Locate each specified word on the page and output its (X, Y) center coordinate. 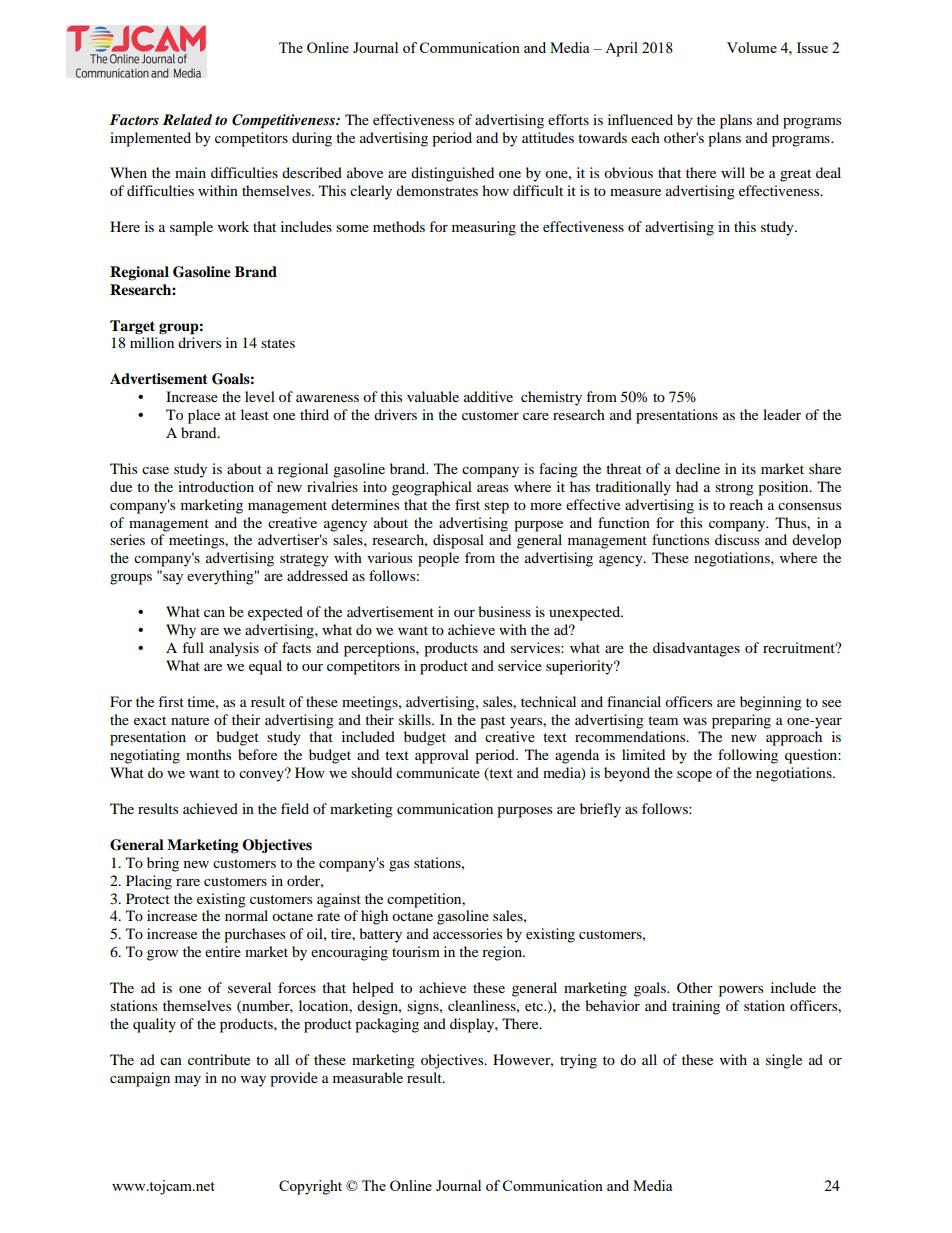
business (504, 611)
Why (181, 631)
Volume (752, 47)
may (188, 1081)
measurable (368, 1077)
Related (187, 119)
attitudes (548, 137)
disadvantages (696, 649)
